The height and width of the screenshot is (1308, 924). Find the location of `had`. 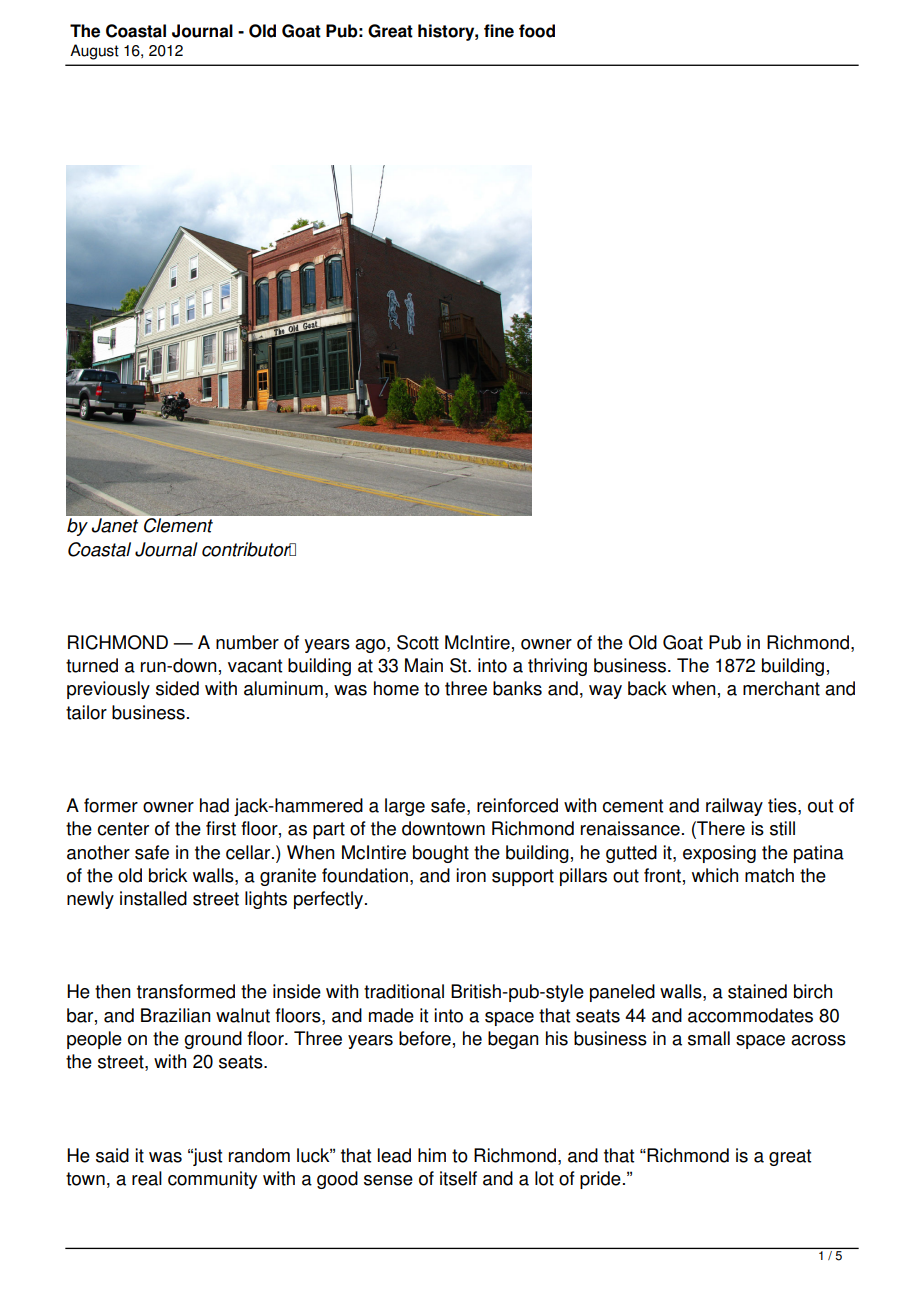

had is located at coordinates (214, 805).
